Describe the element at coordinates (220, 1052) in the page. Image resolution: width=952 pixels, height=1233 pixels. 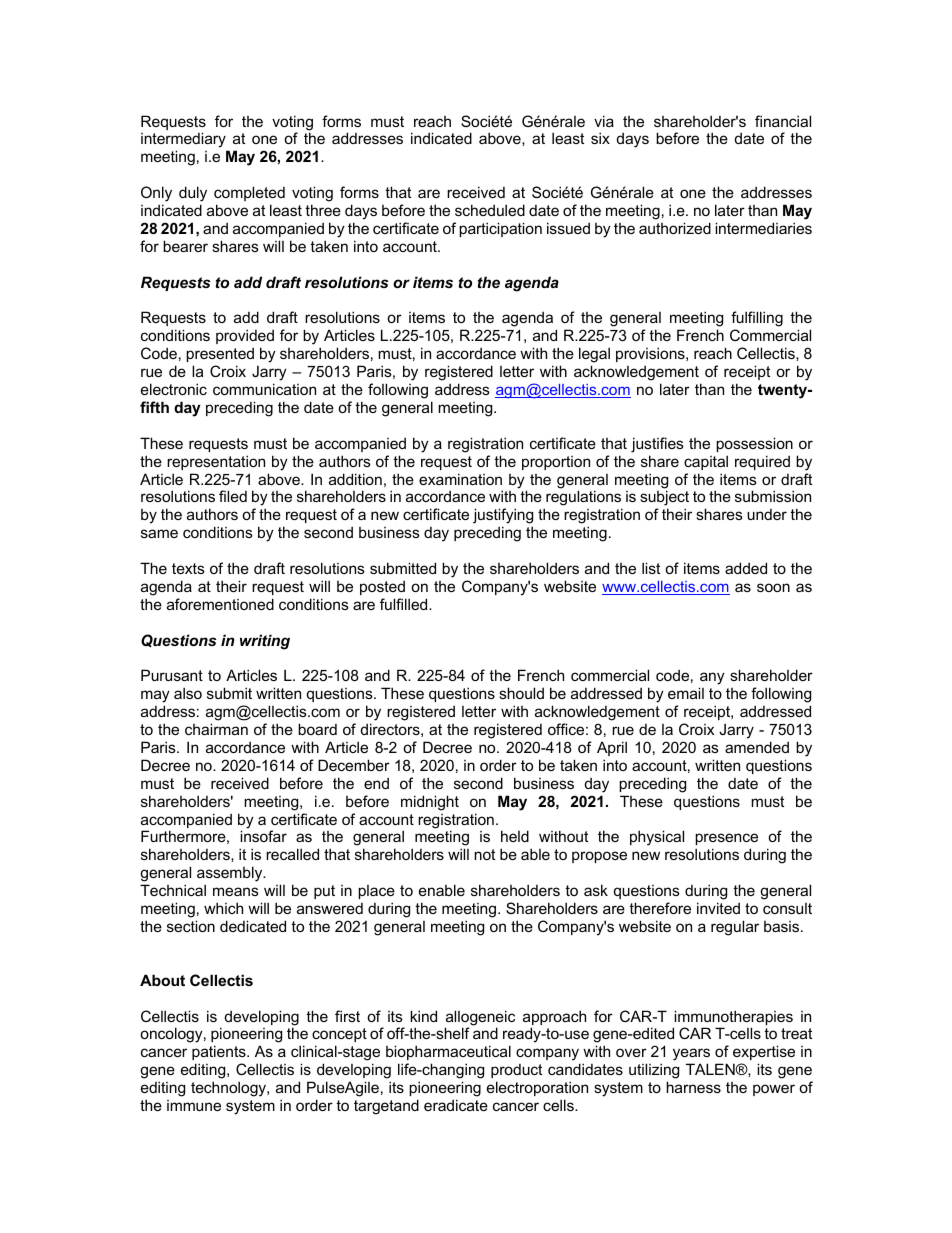
I see `patients` at that location.
